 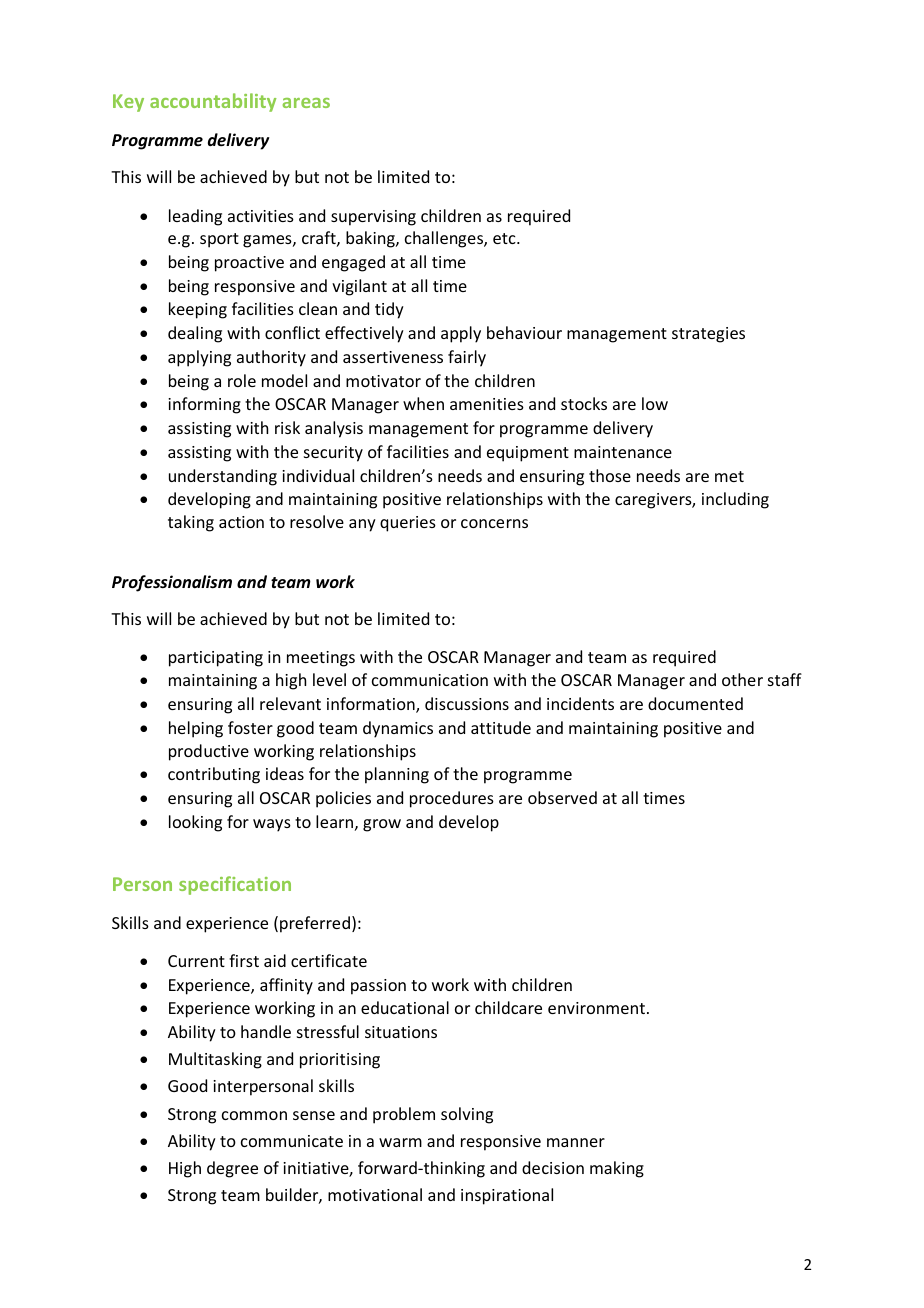 I want to click on communication, so click(x=430, y=680).
